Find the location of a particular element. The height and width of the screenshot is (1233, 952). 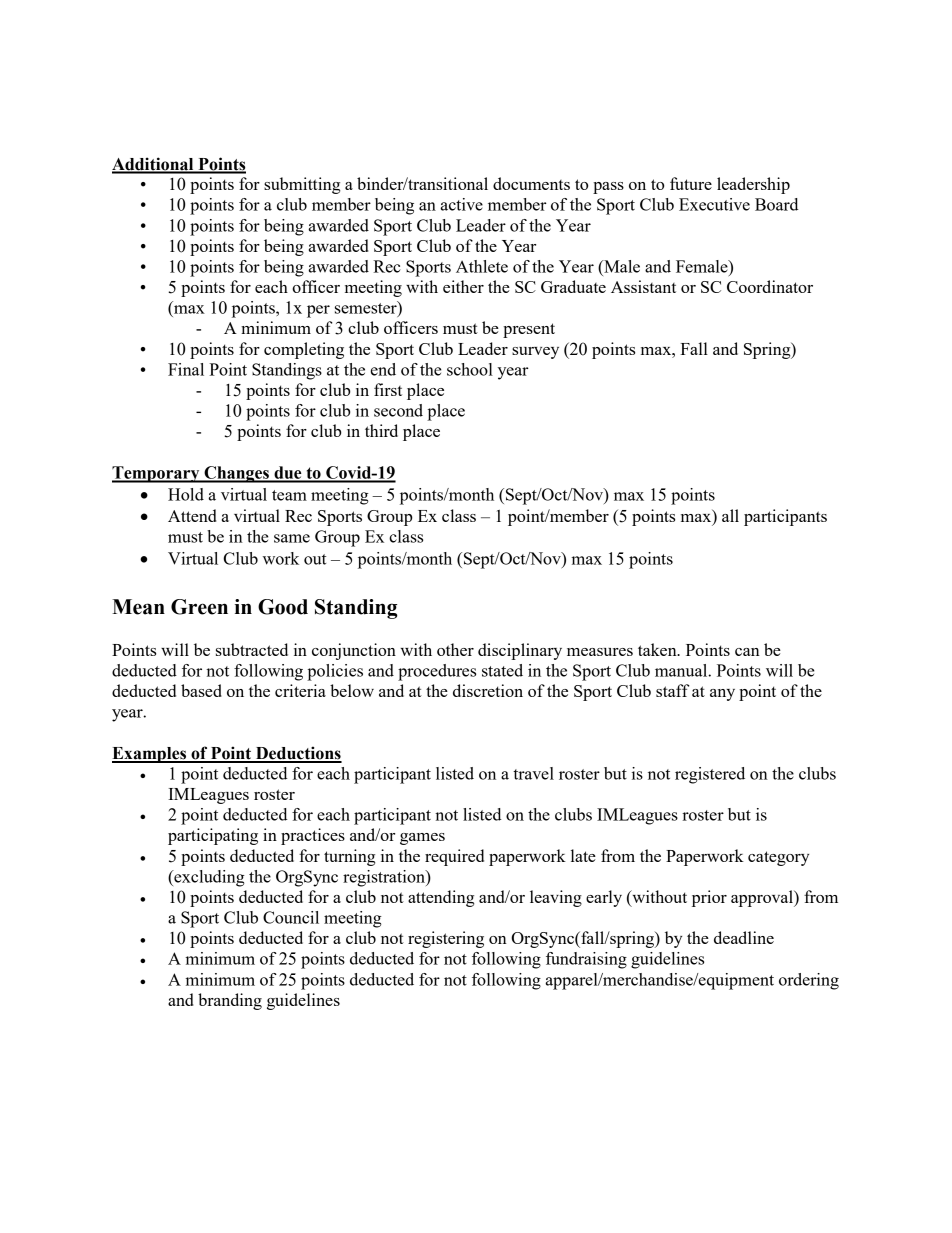

travel is located at coordinates (533, 773).
